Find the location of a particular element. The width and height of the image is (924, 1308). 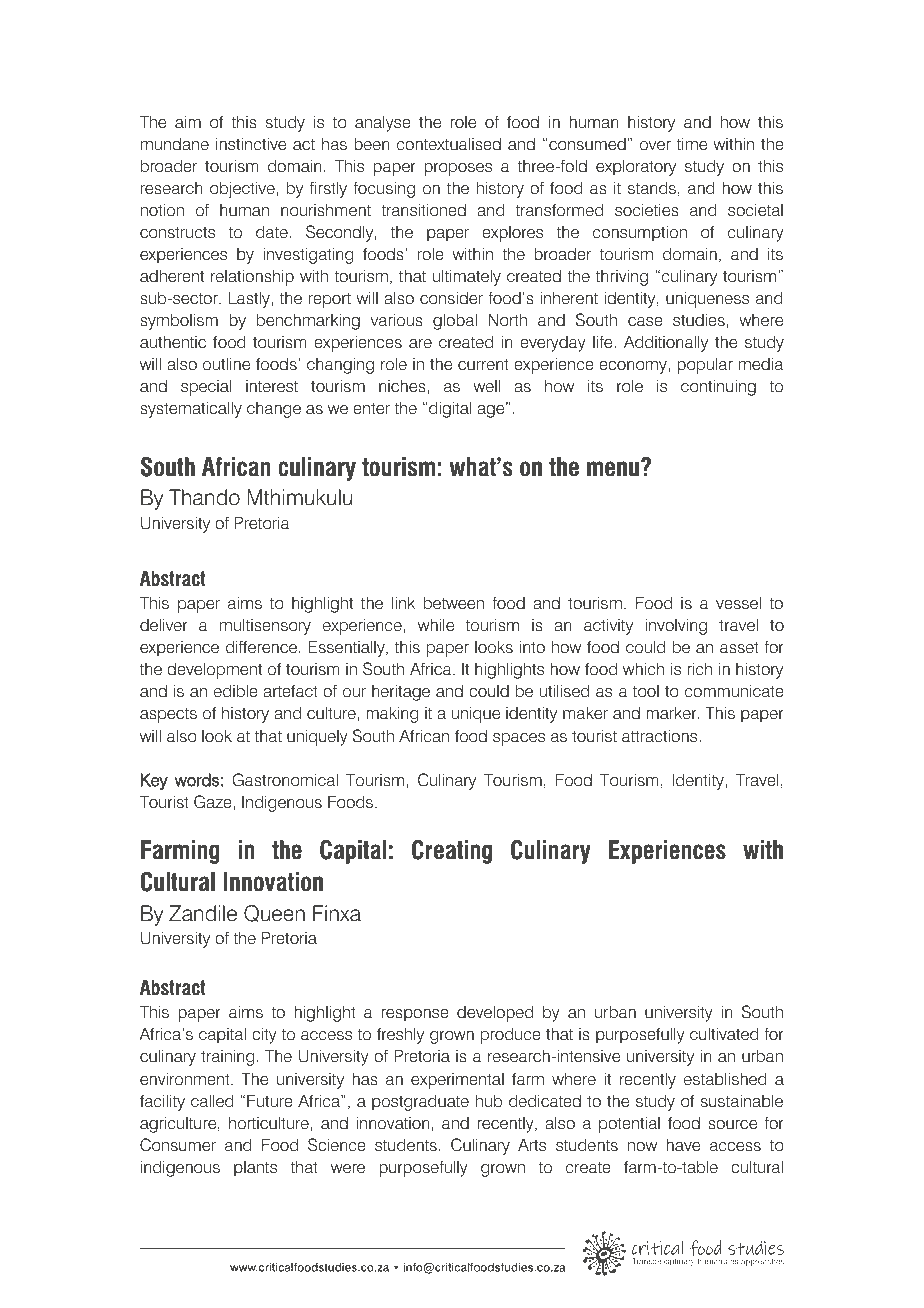

multisensory is located at coordinates (265, 627).
